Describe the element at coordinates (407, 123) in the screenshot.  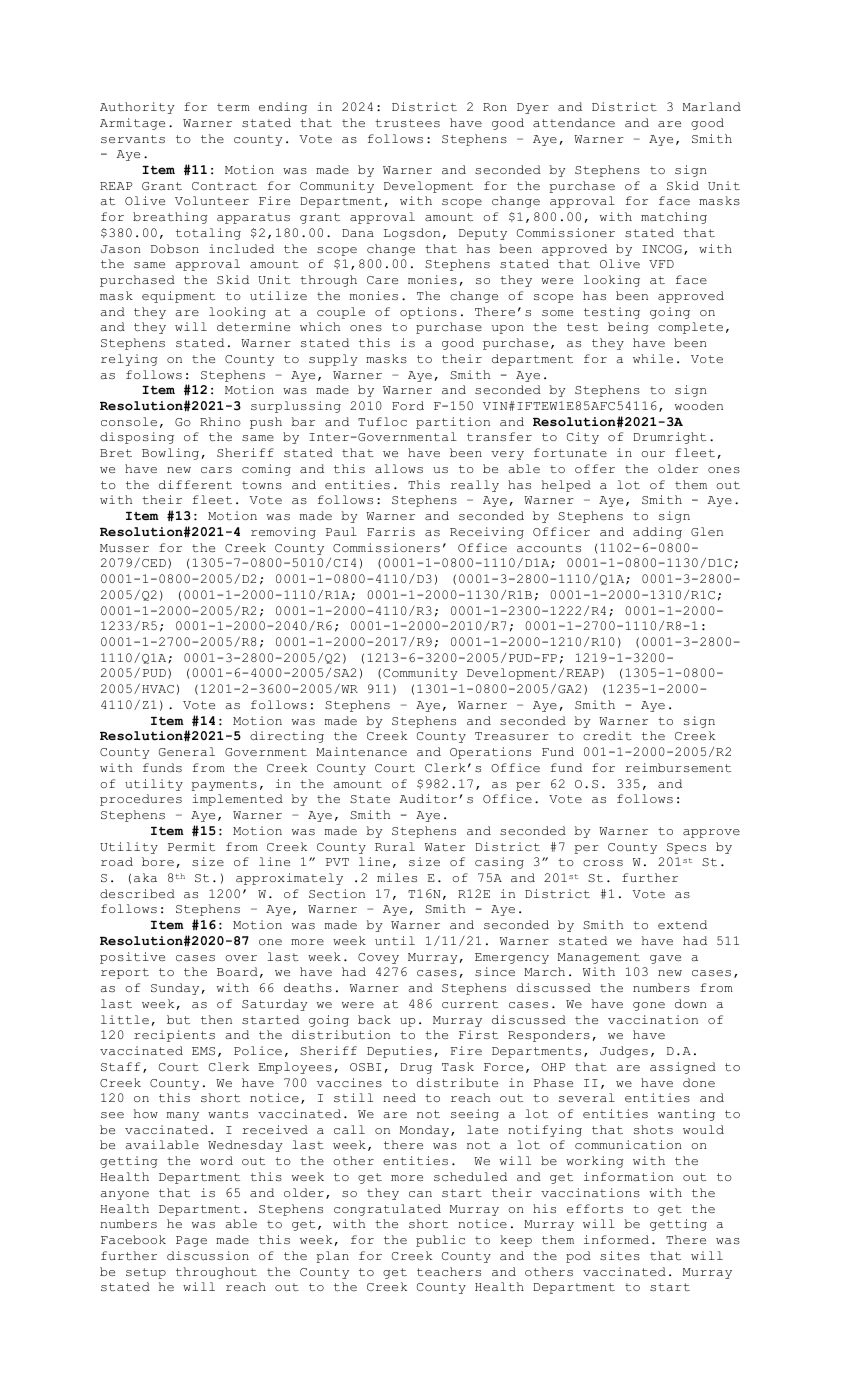
I see `trustees` at that location.
